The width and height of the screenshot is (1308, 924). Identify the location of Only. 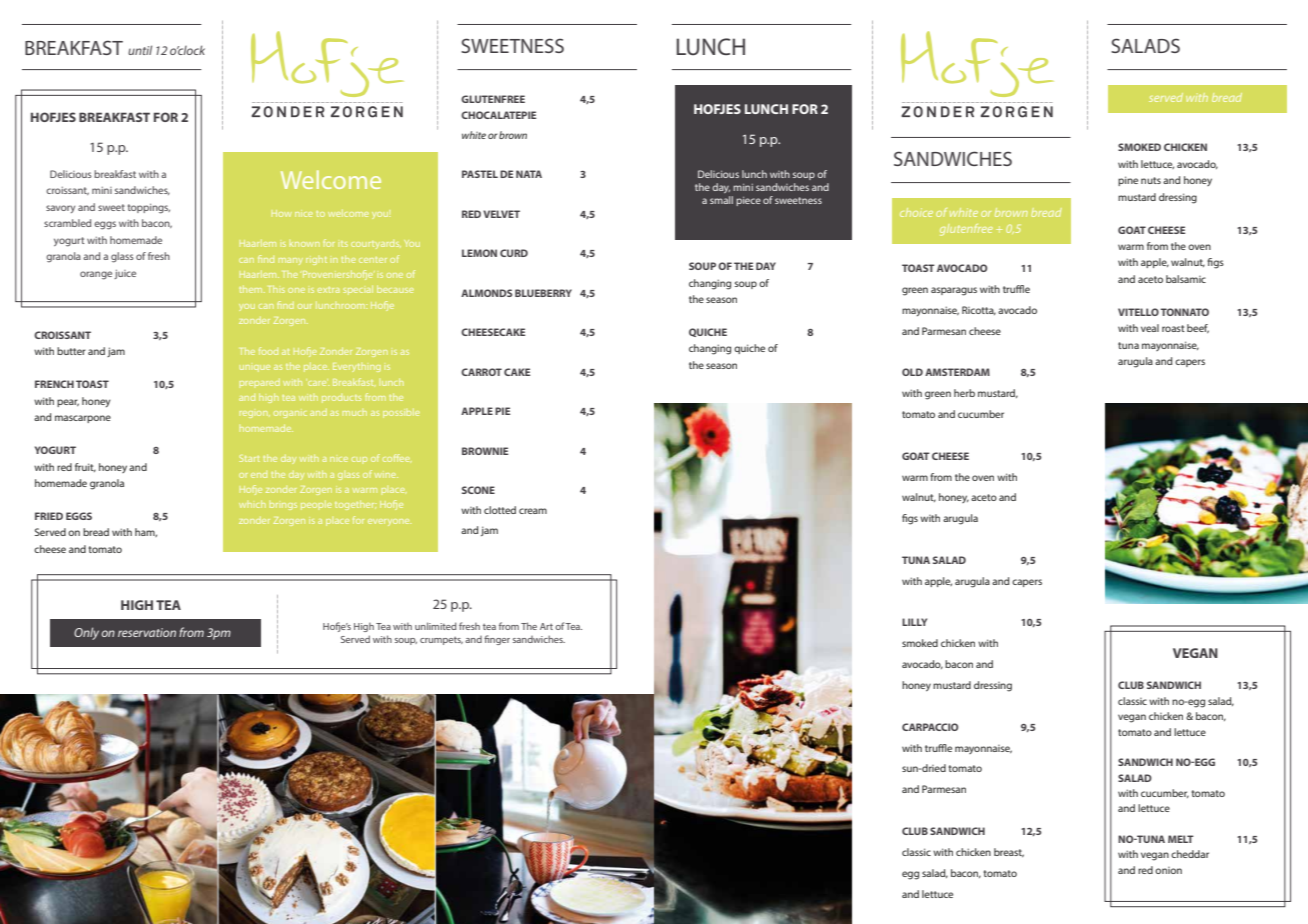
(86, 633).
